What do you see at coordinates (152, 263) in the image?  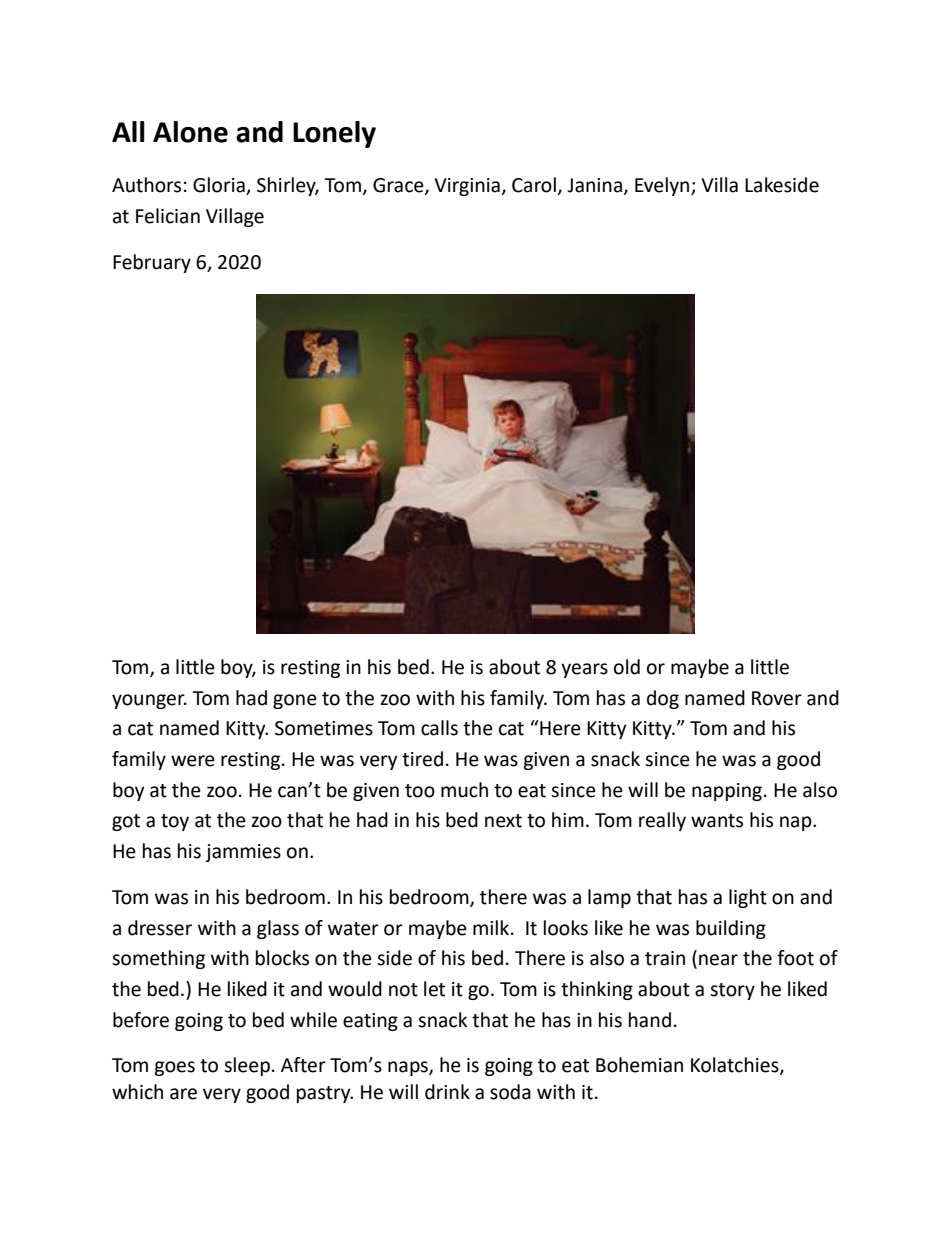 I see `February` at bounding box center [152, 263].
